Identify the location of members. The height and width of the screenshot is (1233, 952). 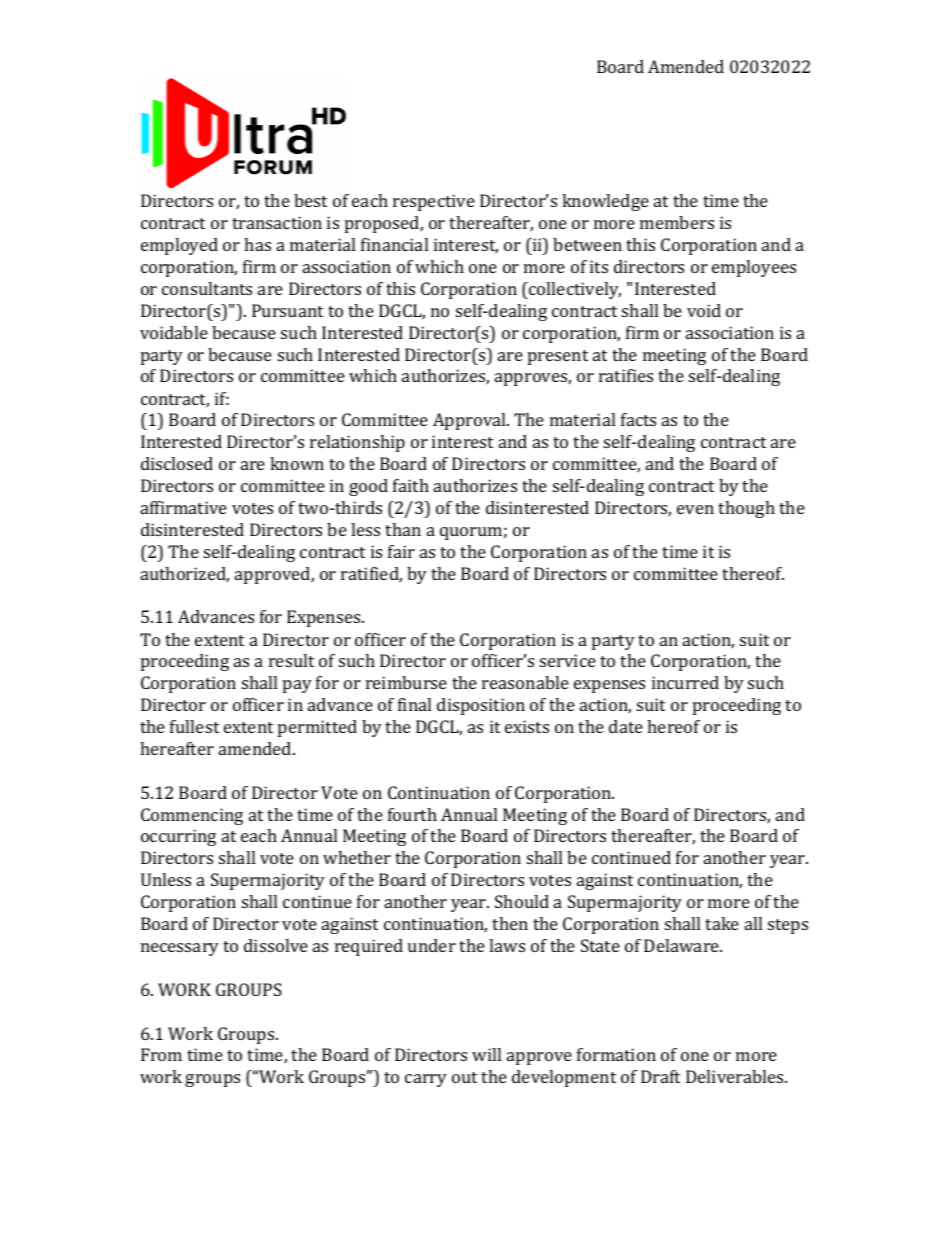
(677, 222).
